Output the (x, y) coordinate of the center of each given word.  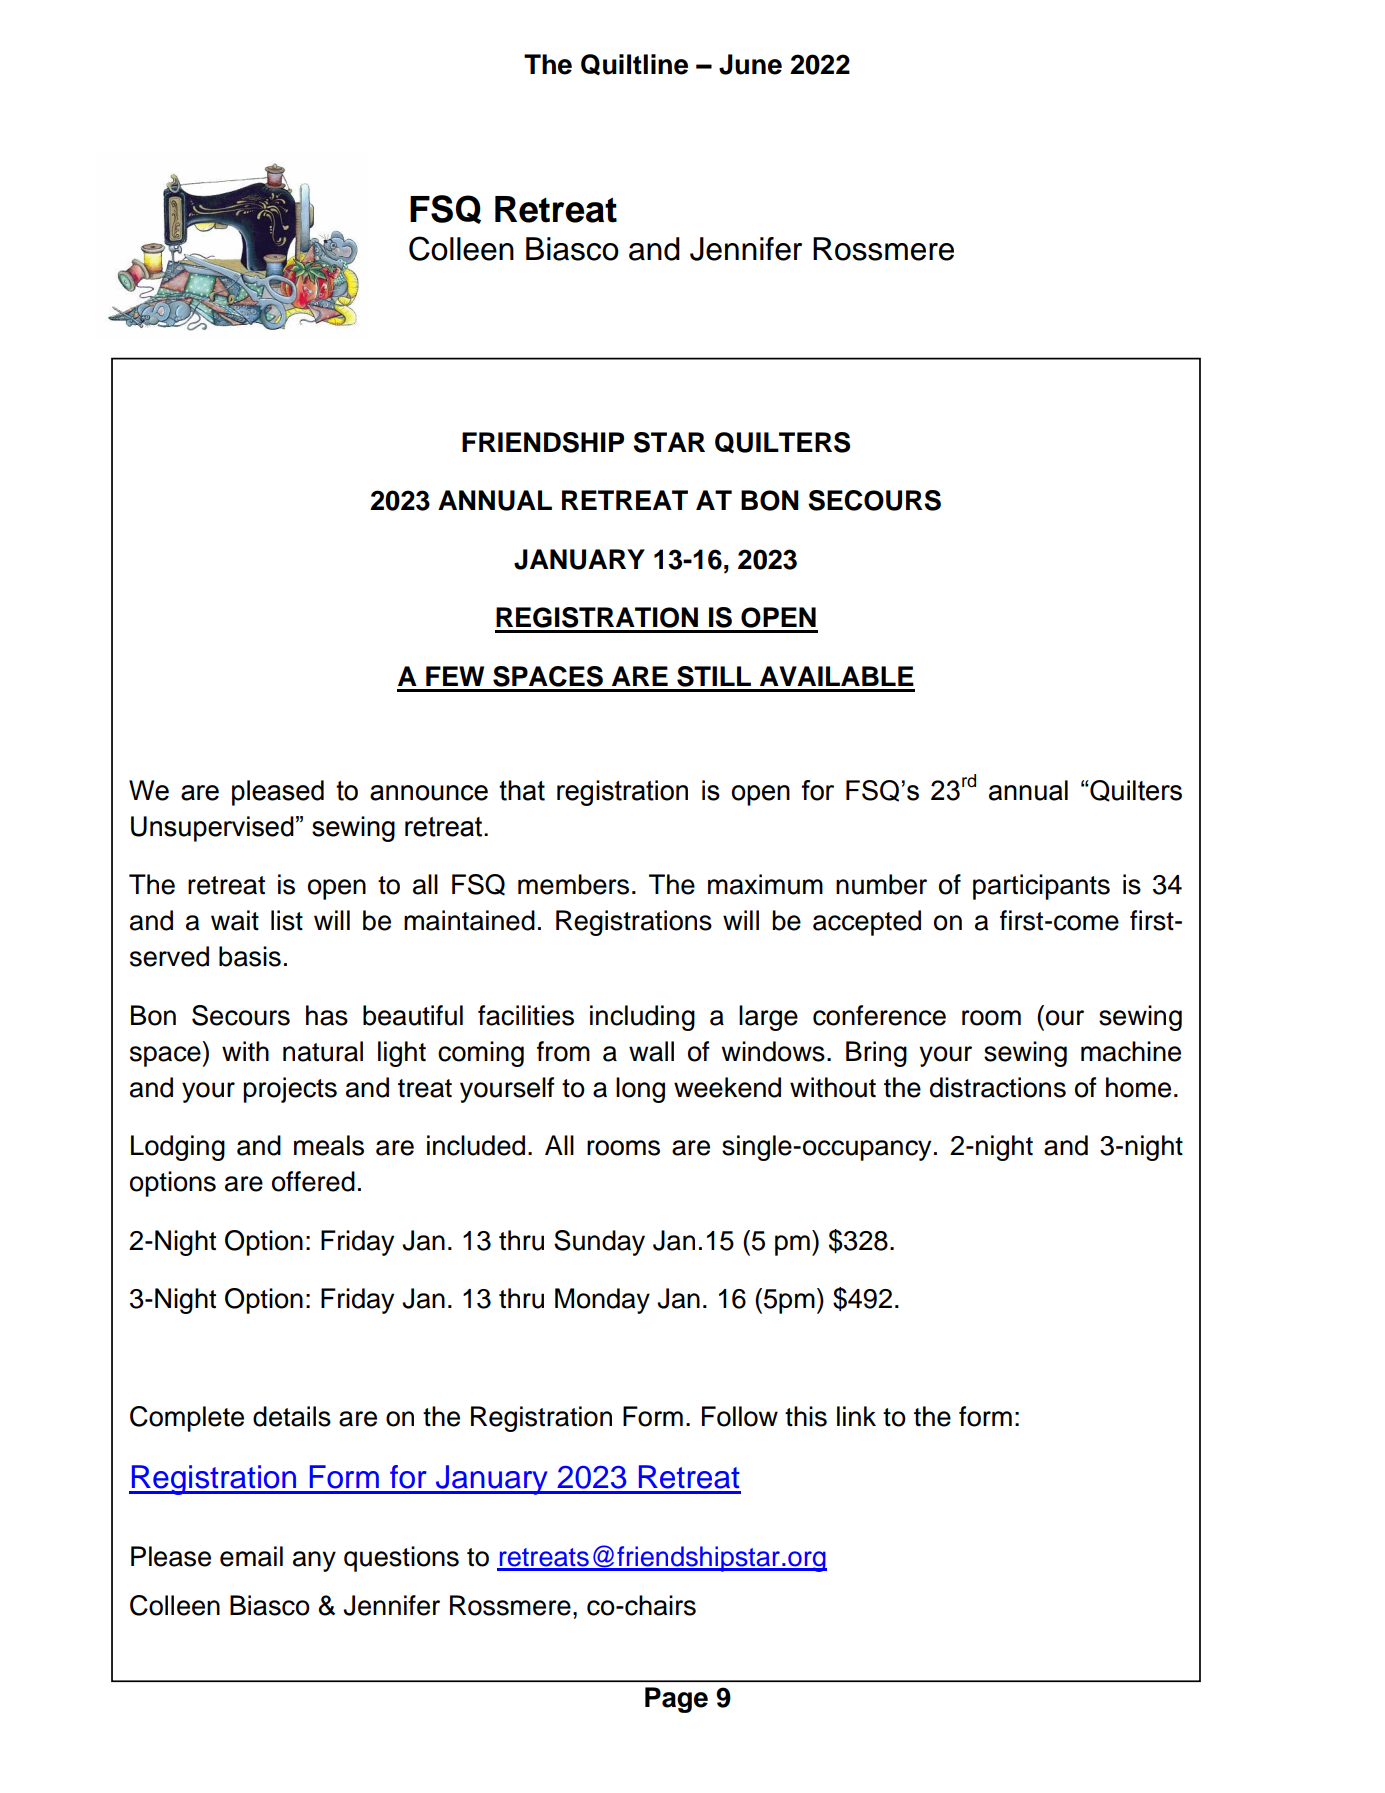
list (287, 920)
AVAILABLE (837, 676)
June (750, 64)
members (573, 884)
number (881, 884)
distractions (998, 1087)
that (522, 790)
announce (429, 793)
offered (313, 1181)
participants (1041, 887)
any (314, 1561)
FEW (455, 676)
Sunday (599, 1243)
